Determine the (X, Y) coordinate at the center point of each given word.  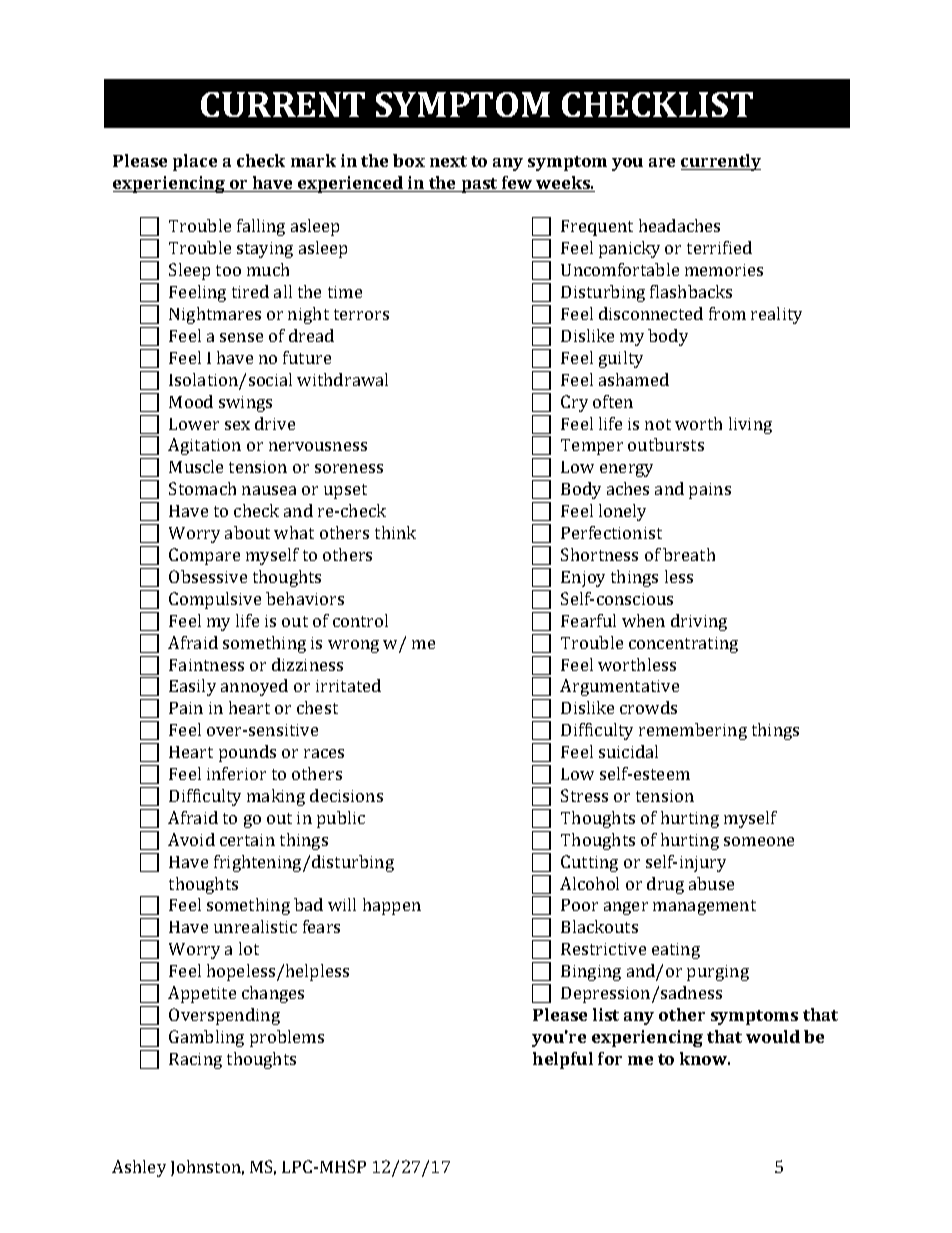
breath (689, 554)
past (479, 185)
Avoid (191, 839)
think (395, 532)
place (195, 162)
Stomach (202, 488)
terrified (719, 247)
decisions (346, 795)
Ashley (139, 1168)
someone (759, 841)
